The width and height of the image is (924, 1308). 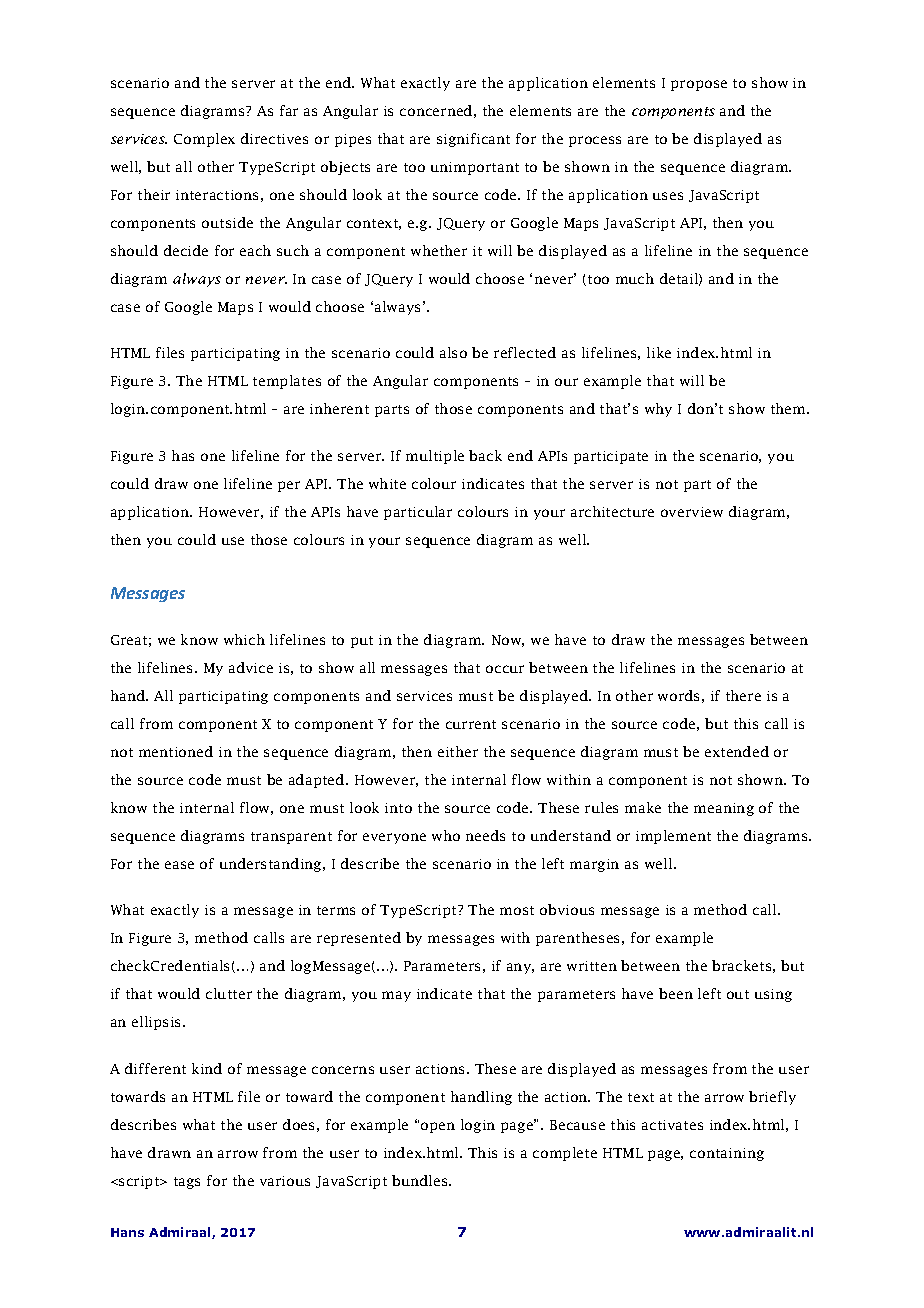 What do you see at coordinates (421, 1180) in the image?
I see `bundles` at bounding box center [421, 1180].
